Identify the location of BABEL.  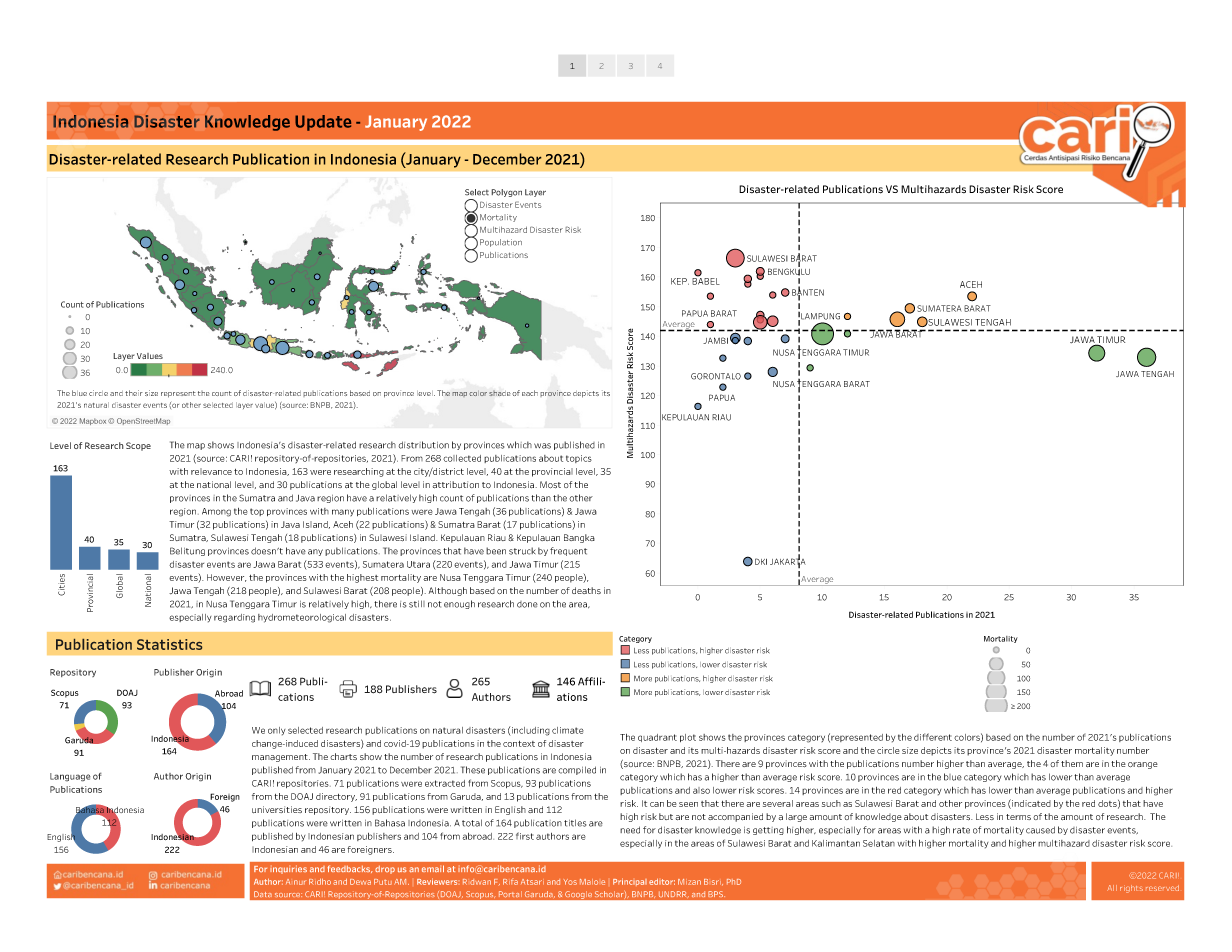
(706, 280).
